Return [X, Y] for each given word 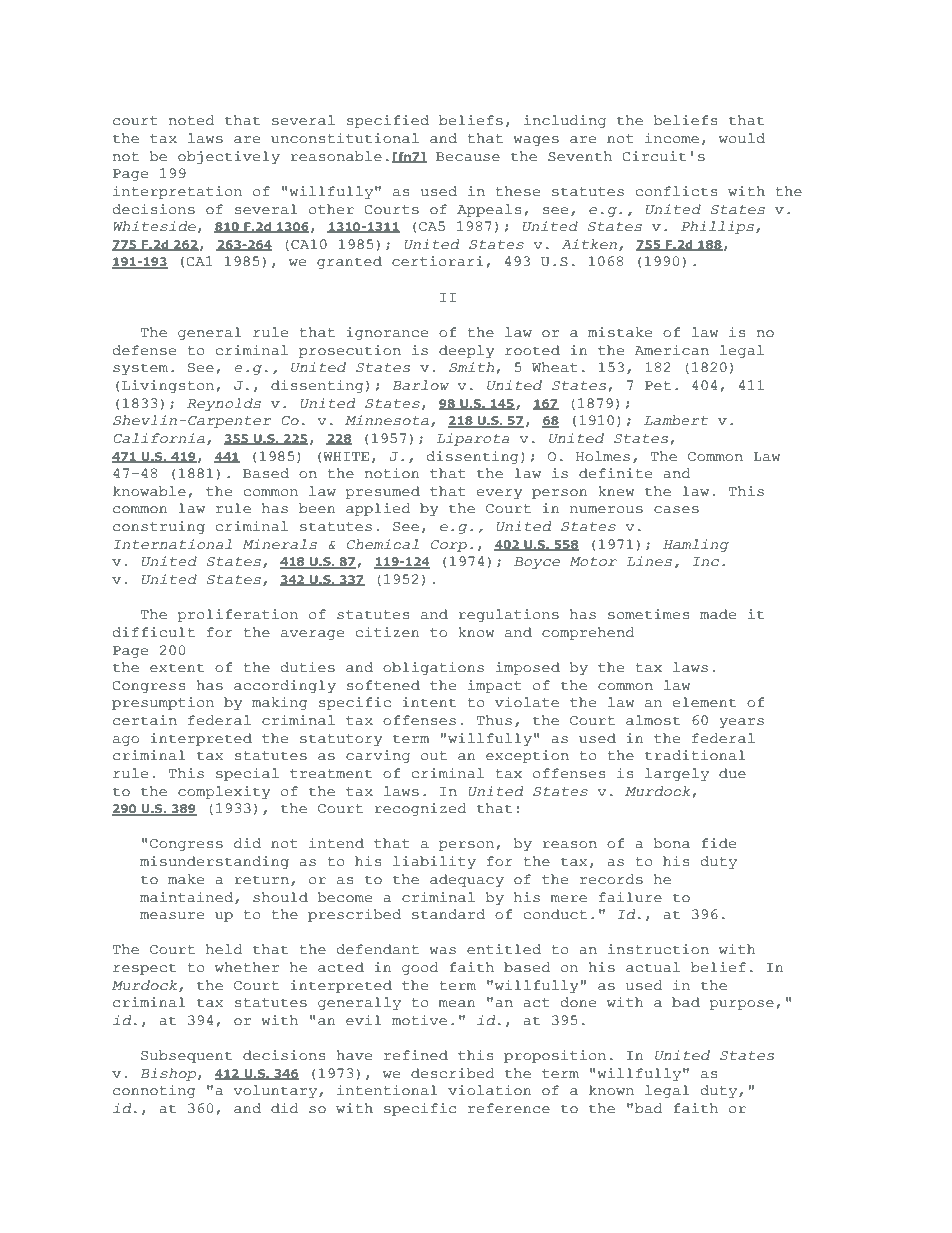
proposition [555, 1056]
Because [468, 157]
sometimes [648, 614]
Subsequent [186, 1056]
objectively [229, 157]
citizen [387, 632]
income [672, 138]
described [453, 1073]
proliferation [237, 615]
